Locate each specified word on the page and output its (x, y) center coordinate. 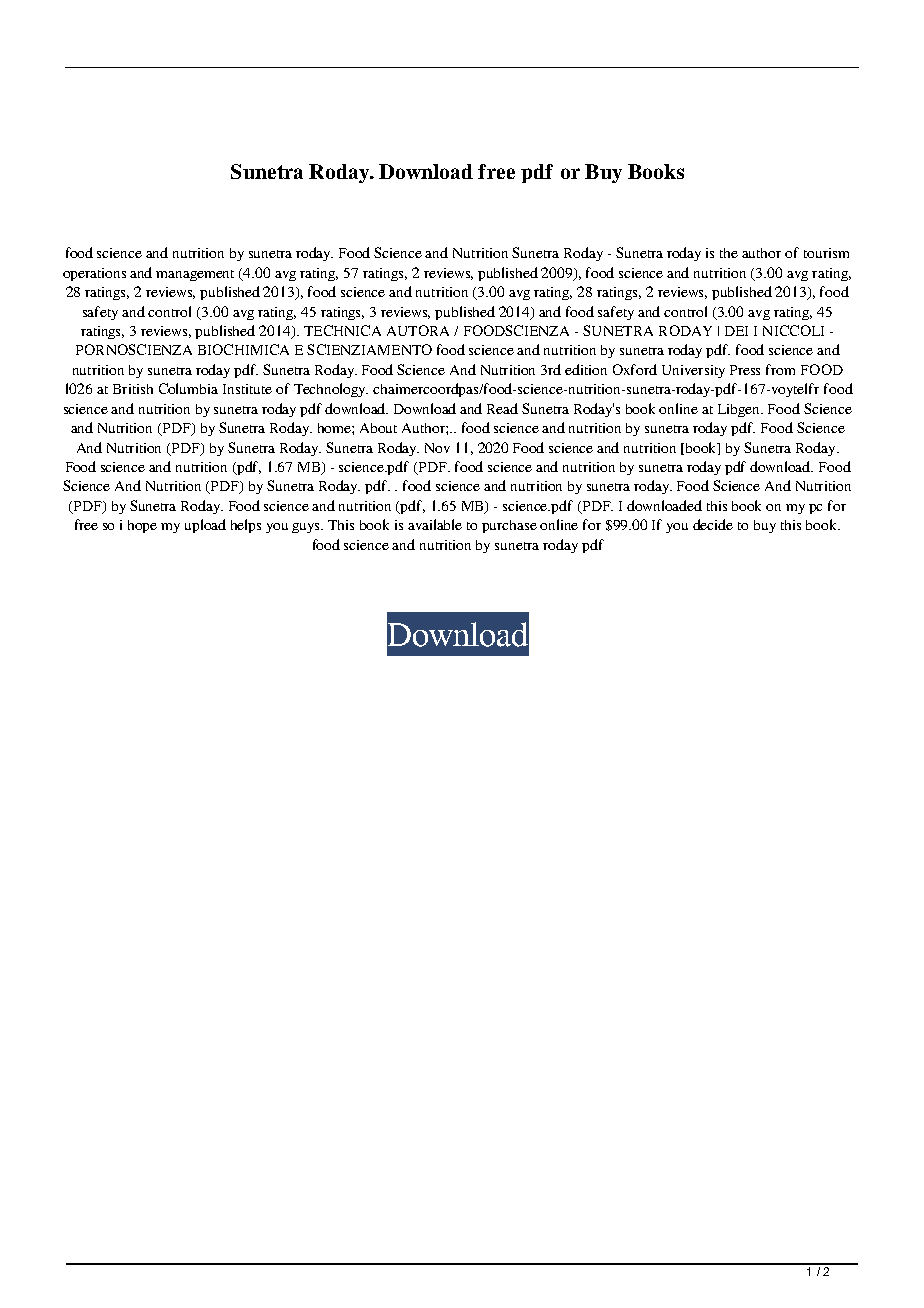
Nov (437, 448)
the (729, 253)
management (195, 275)
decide (713, 524)
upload (205, 526)
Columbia (188, 388)
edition (586, 369)
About (378, 428)
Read (502, 408)
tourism (826, 253)
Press (745, 370)
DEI (736, 331)
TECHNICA (342, 330)
